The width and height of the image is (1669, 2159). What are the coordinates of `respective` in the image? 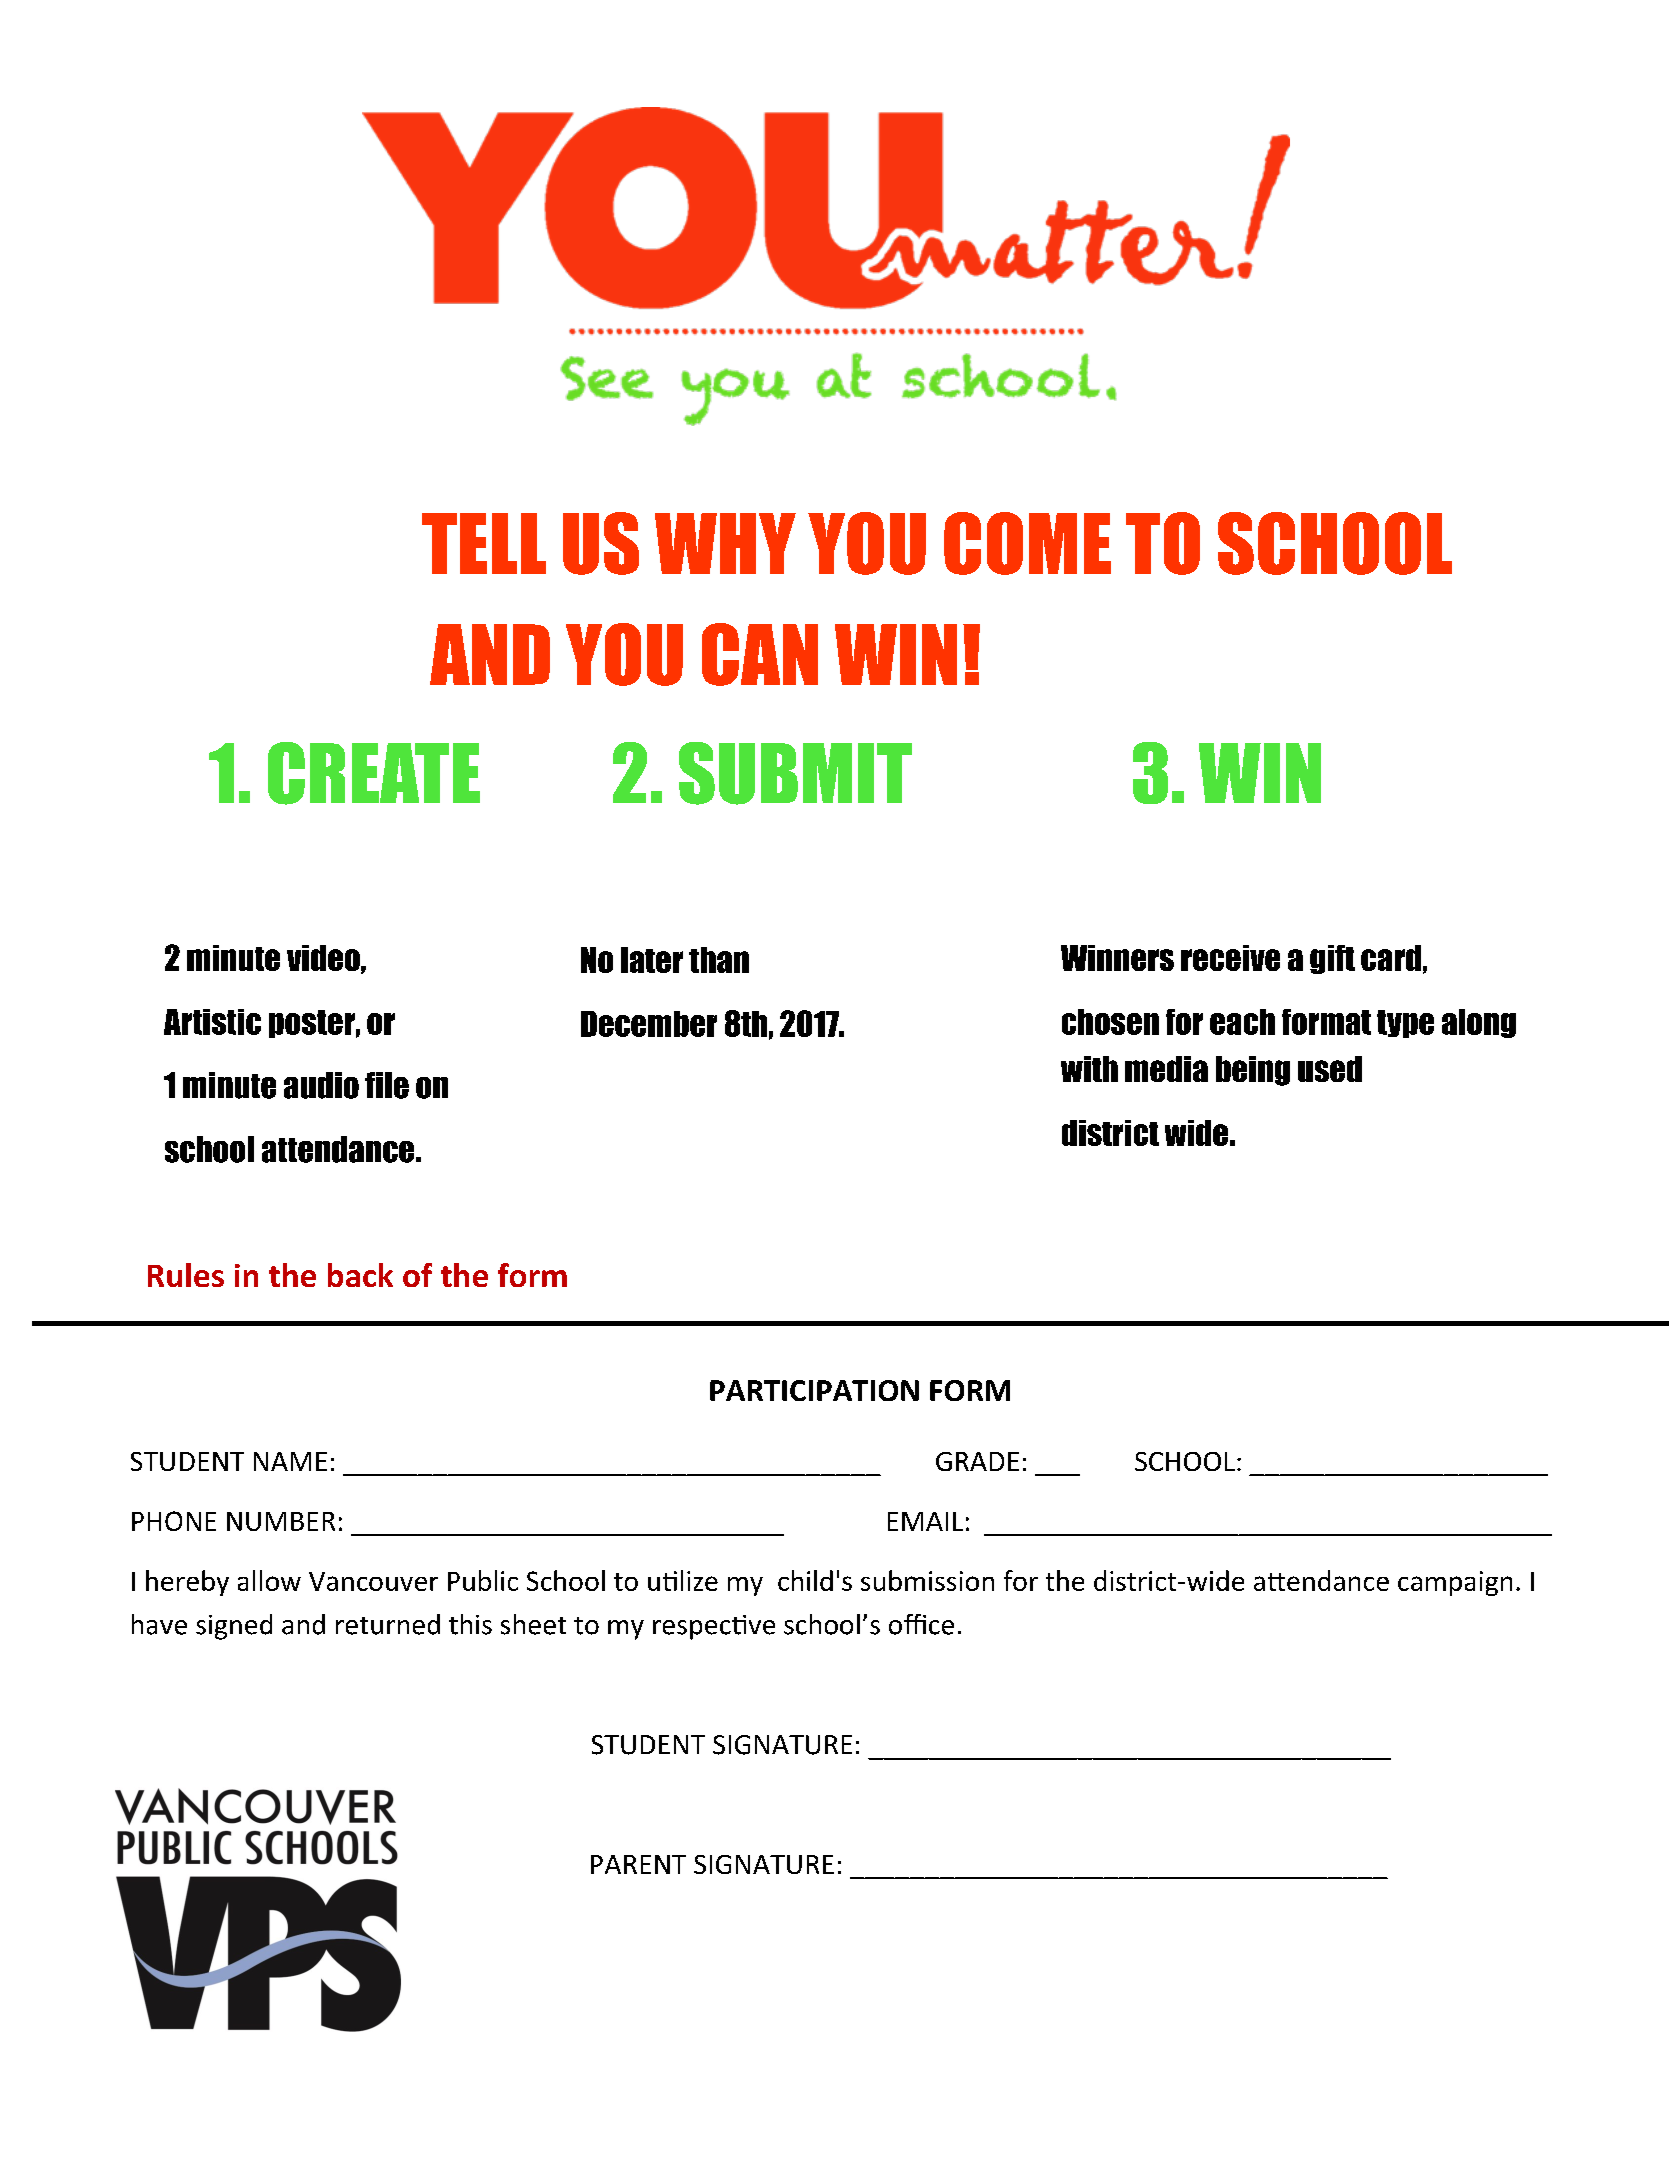 It's located at (714, 1627).
